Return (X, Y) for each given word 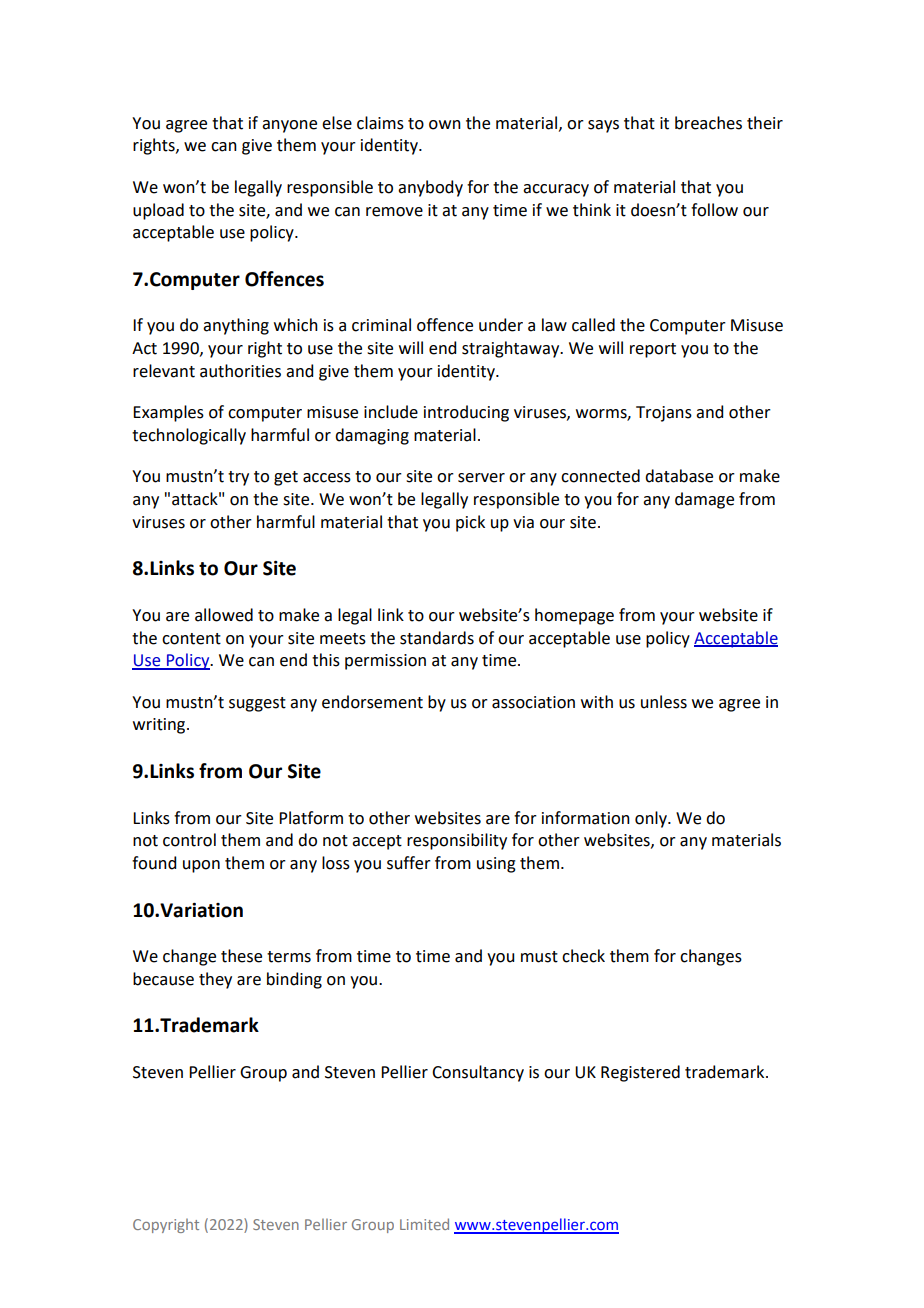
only (652, 819)
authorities (240, 371)
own (445, 125)
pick (470, 523)
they (215, 980)
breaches (708, 123)
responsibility (457, 841)
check (583, 956)
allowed (224, 615)
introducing (466, 413)
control (189, 840)
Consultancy (478, 1073)
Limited (424, 1224)
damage (704, 500)
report (653, 350)
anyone (289, 126)
